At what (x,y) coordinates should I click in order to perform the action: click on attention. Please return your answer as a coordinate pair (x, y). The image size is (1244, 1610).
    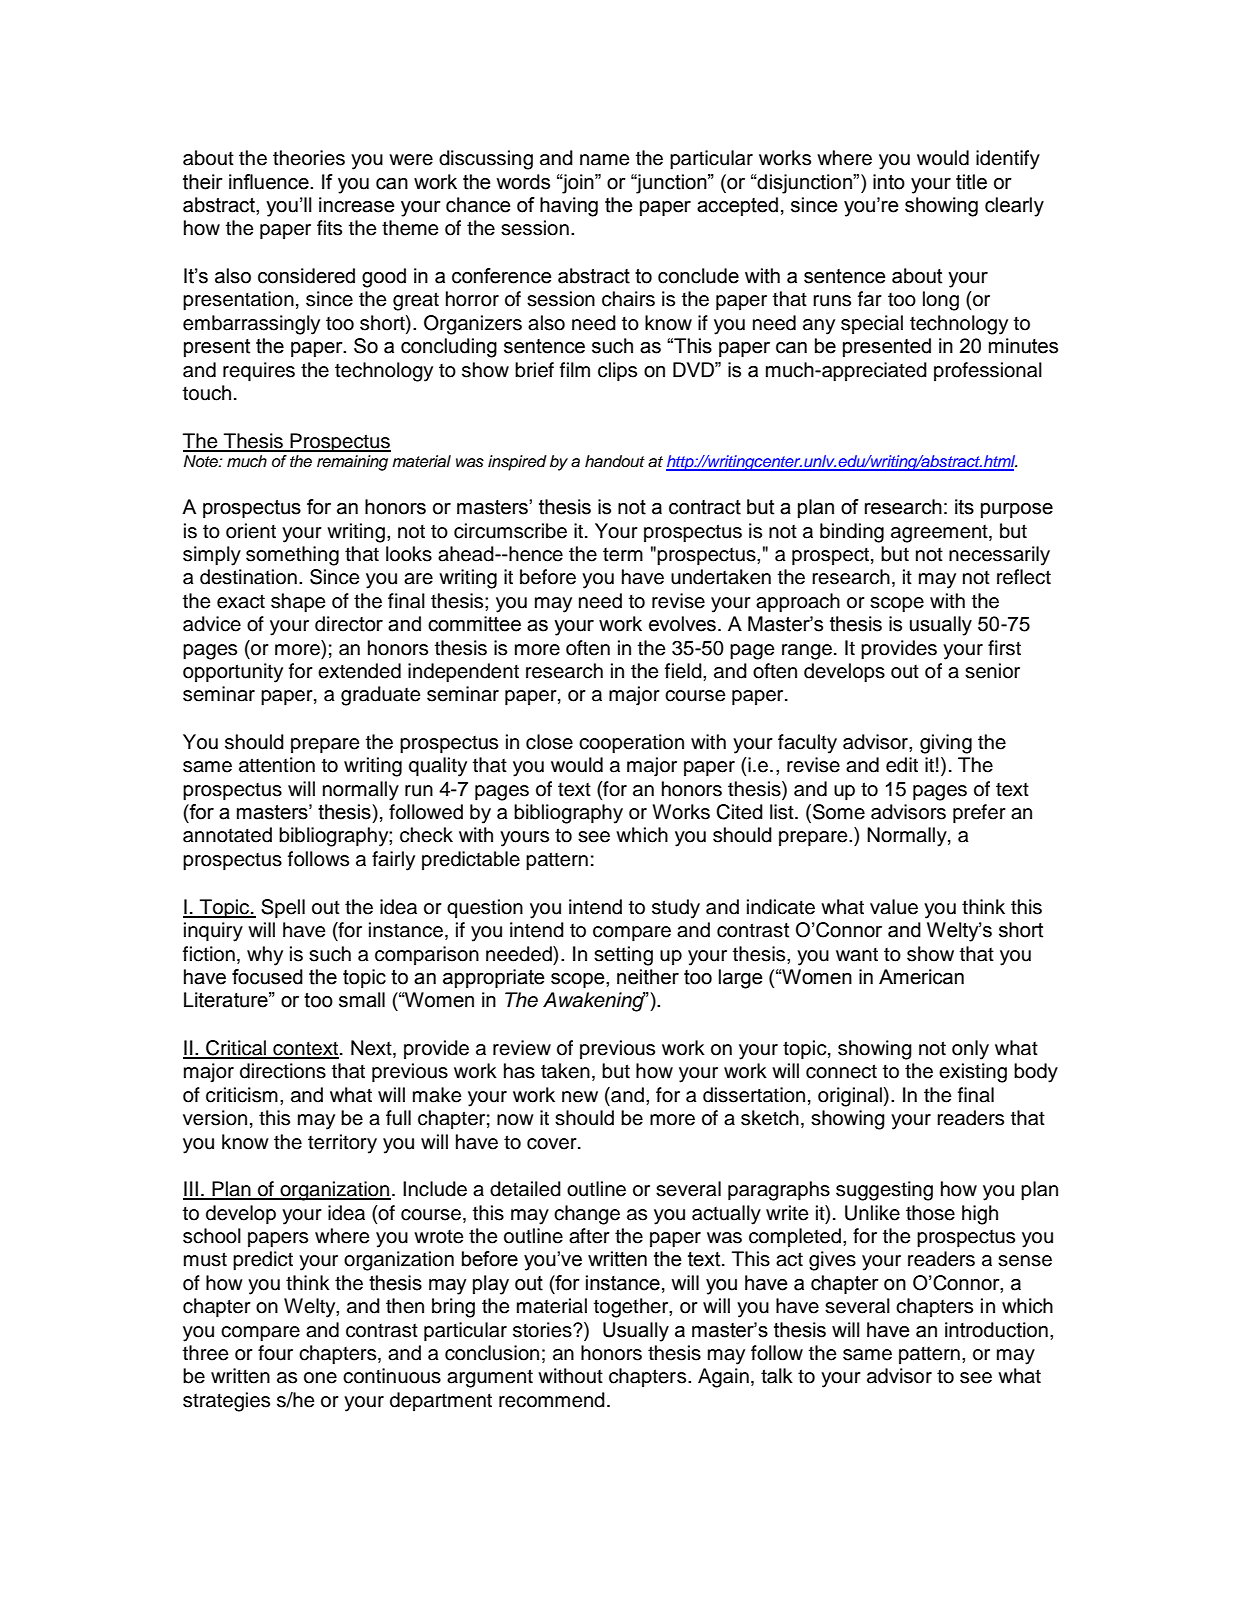
    Looking at the image, I should click on (277, 765).
